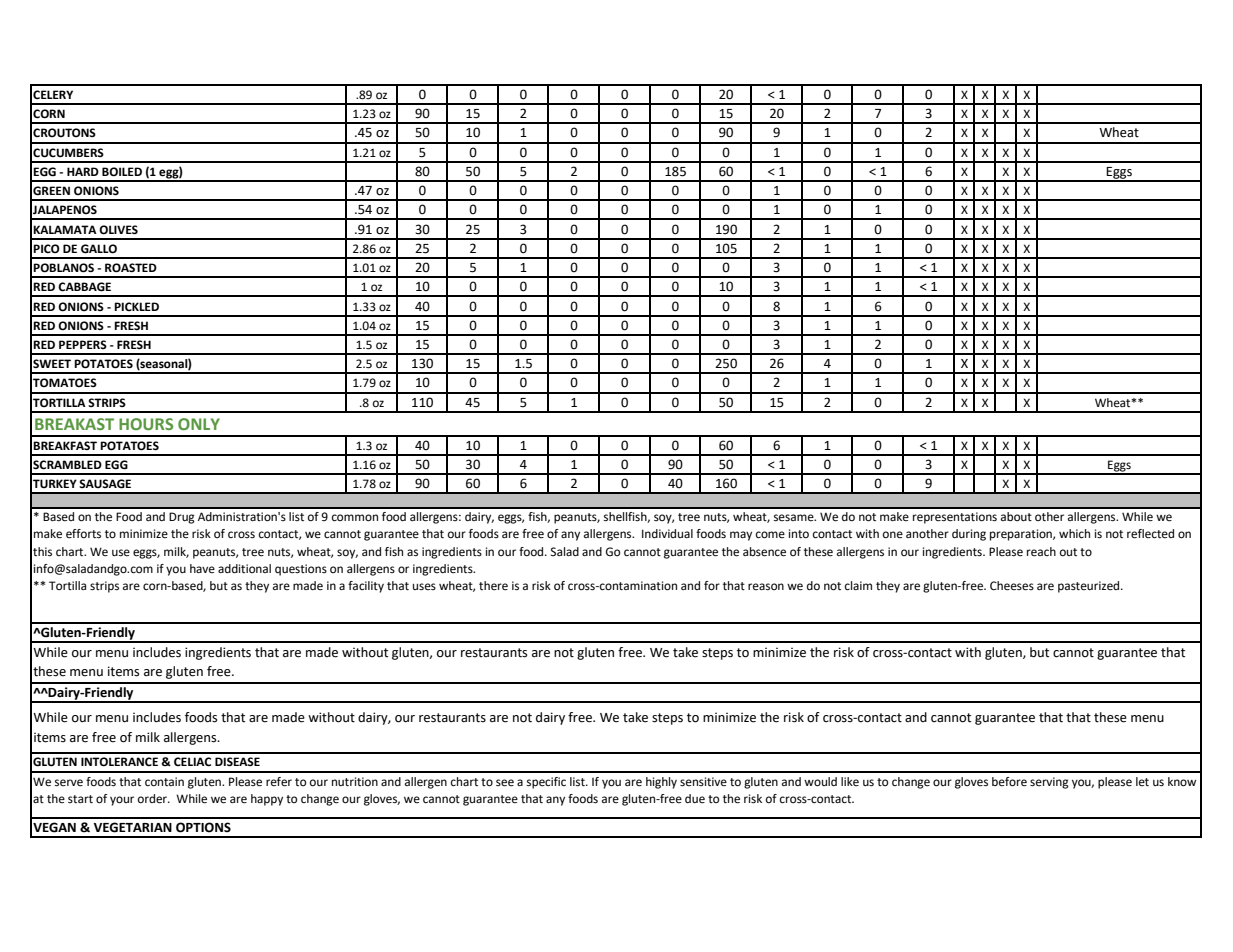 The height and width of the image is (952, 1233). I want to click on BOILED, so click(122, 172).
